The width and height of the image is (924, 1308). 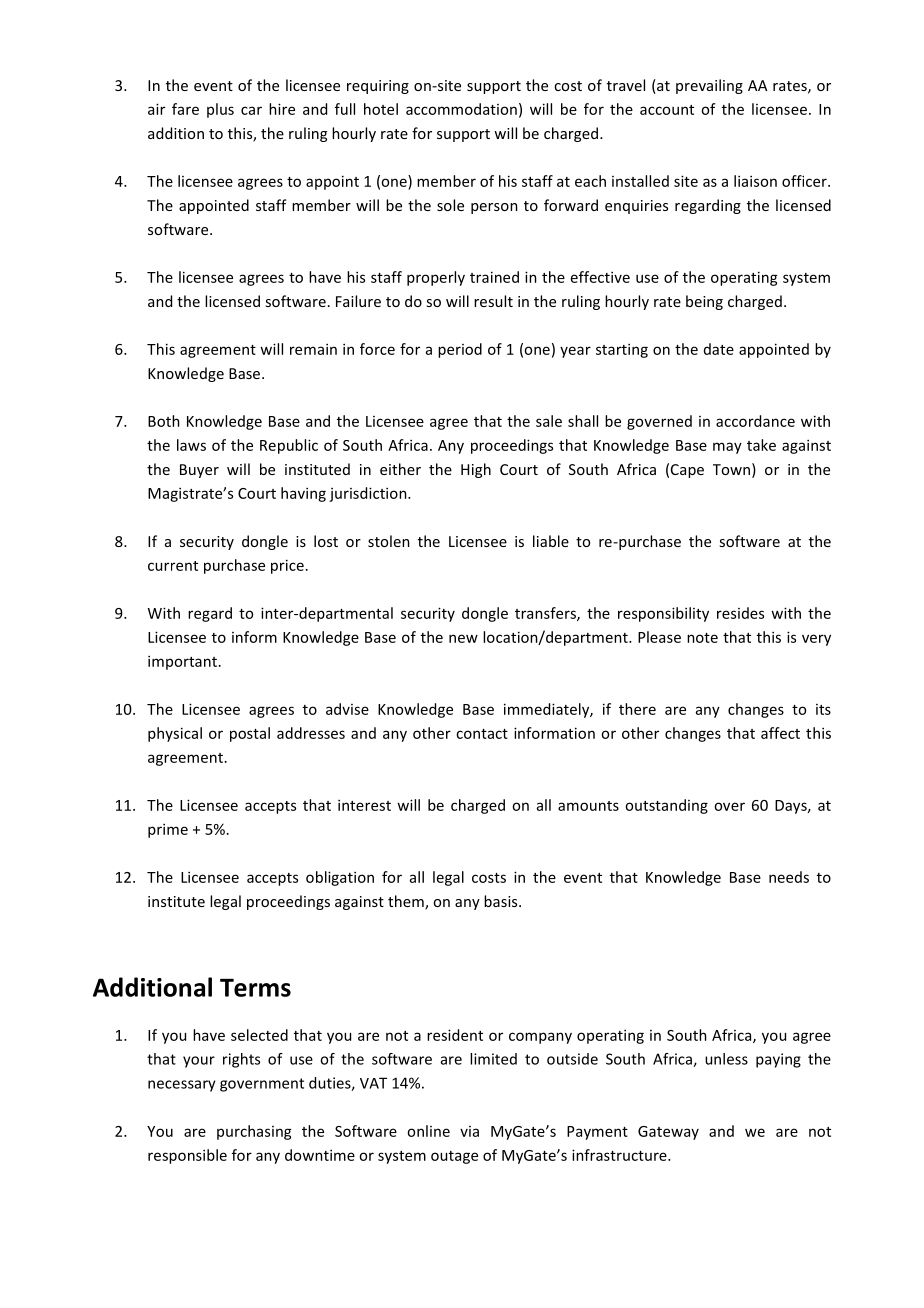 I want to click on purchasing, so click(x=254, y=1132).
